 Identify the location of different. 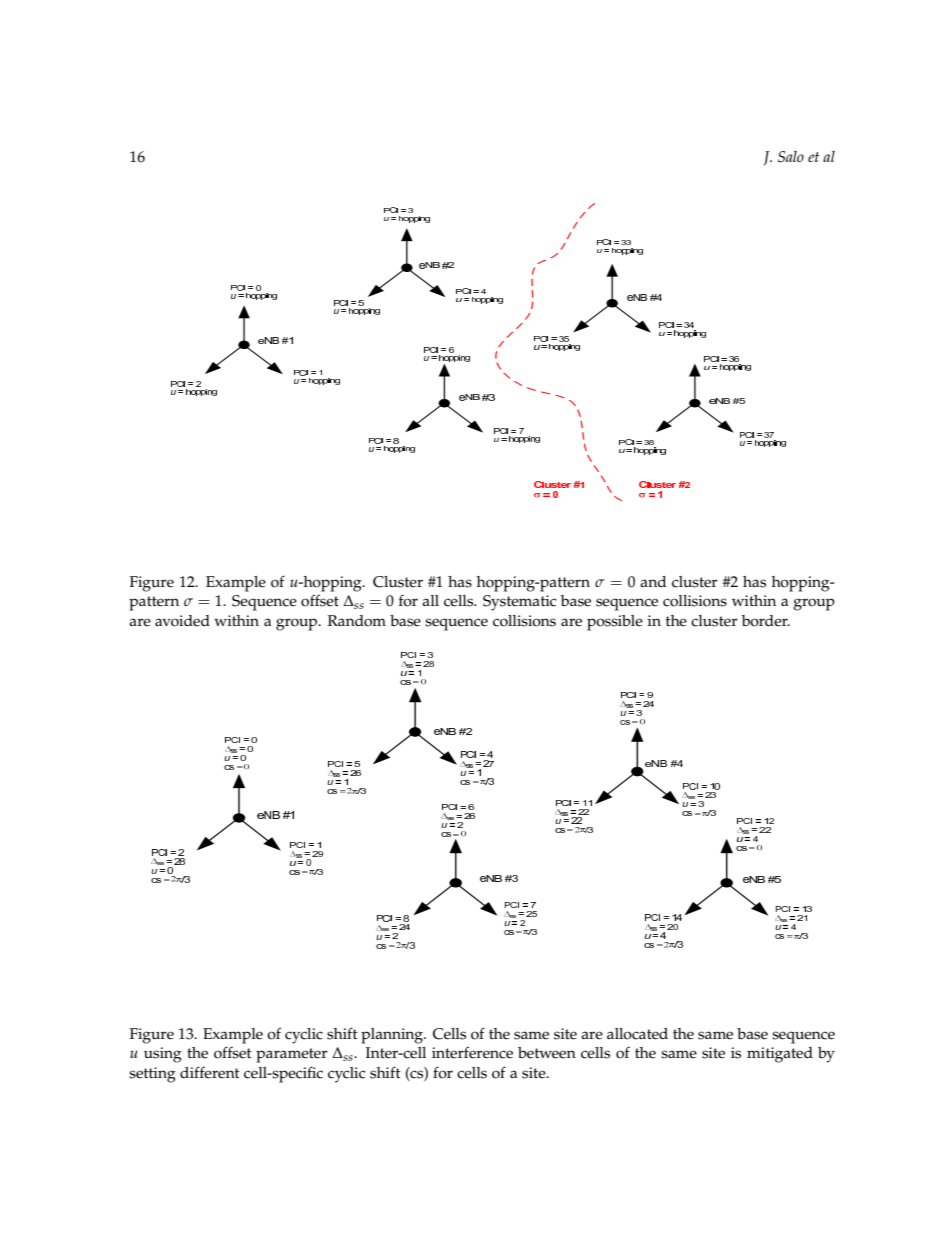
(210, 1072).
